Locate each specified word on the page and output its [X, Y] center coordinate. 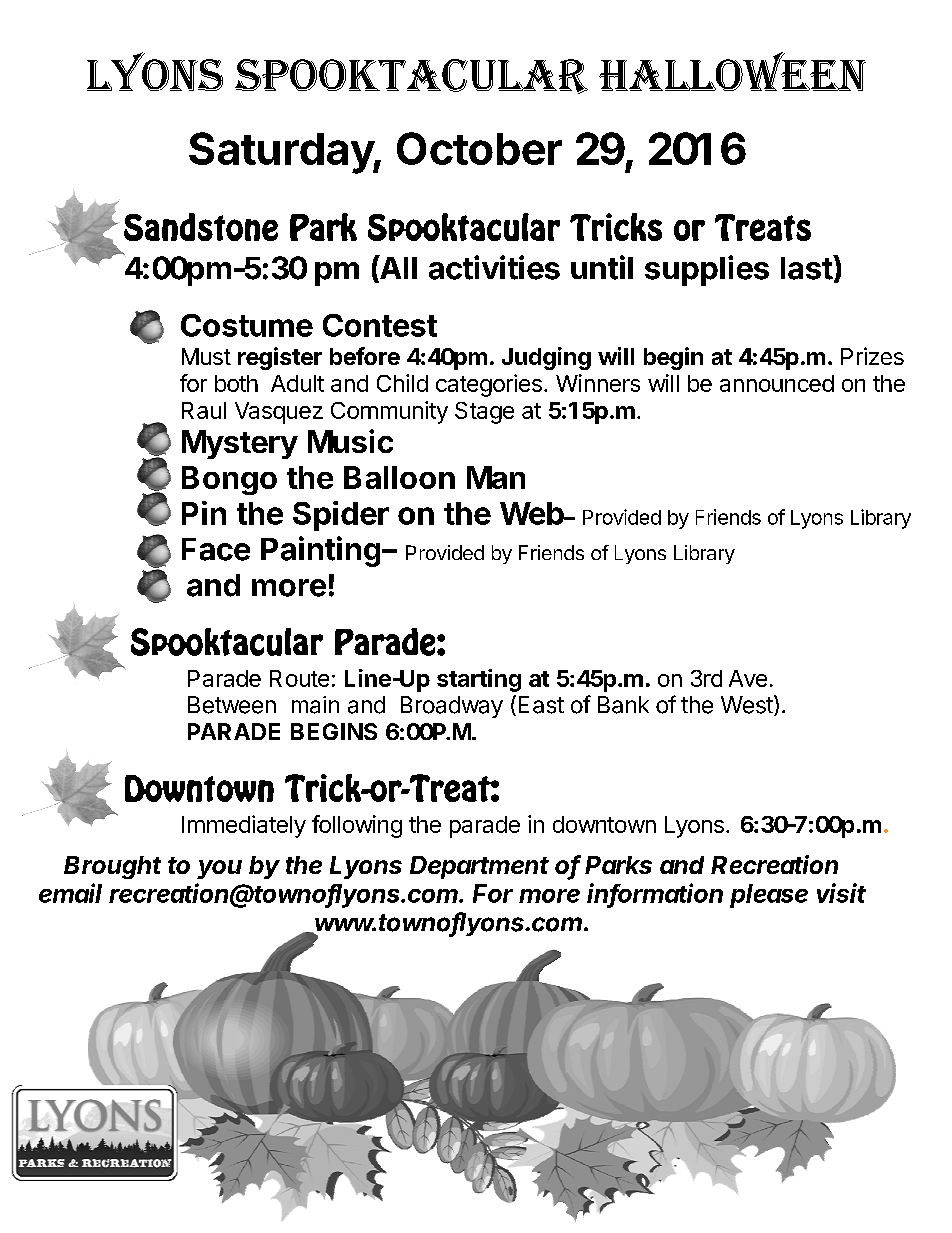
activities [494, 267]
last [807, 267]
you [219, 869]
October [479, 148]
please [769, 896]
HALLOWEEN [732, 71]
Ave [748, 678]
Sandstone [201, 227]
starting [479, 680]
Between [232, 705]
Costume [247, 325]
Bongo [229, 480]
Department [479, 867]
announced [777, 383]
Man [496, 477]
